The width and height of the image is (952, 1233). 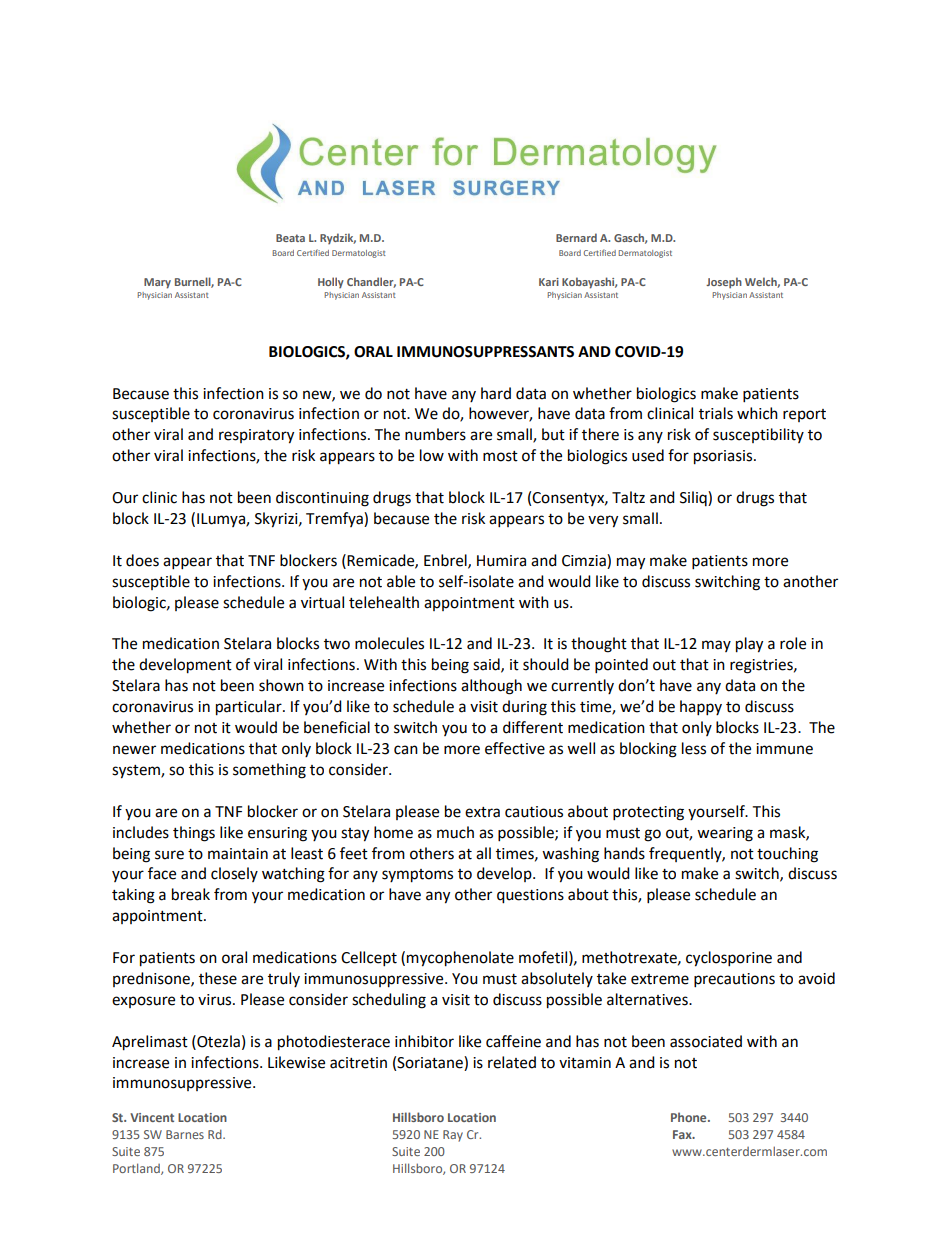 What do you see at coordinates (500, 456) in the image?
I see `most` at bounding box center [500, 456].
